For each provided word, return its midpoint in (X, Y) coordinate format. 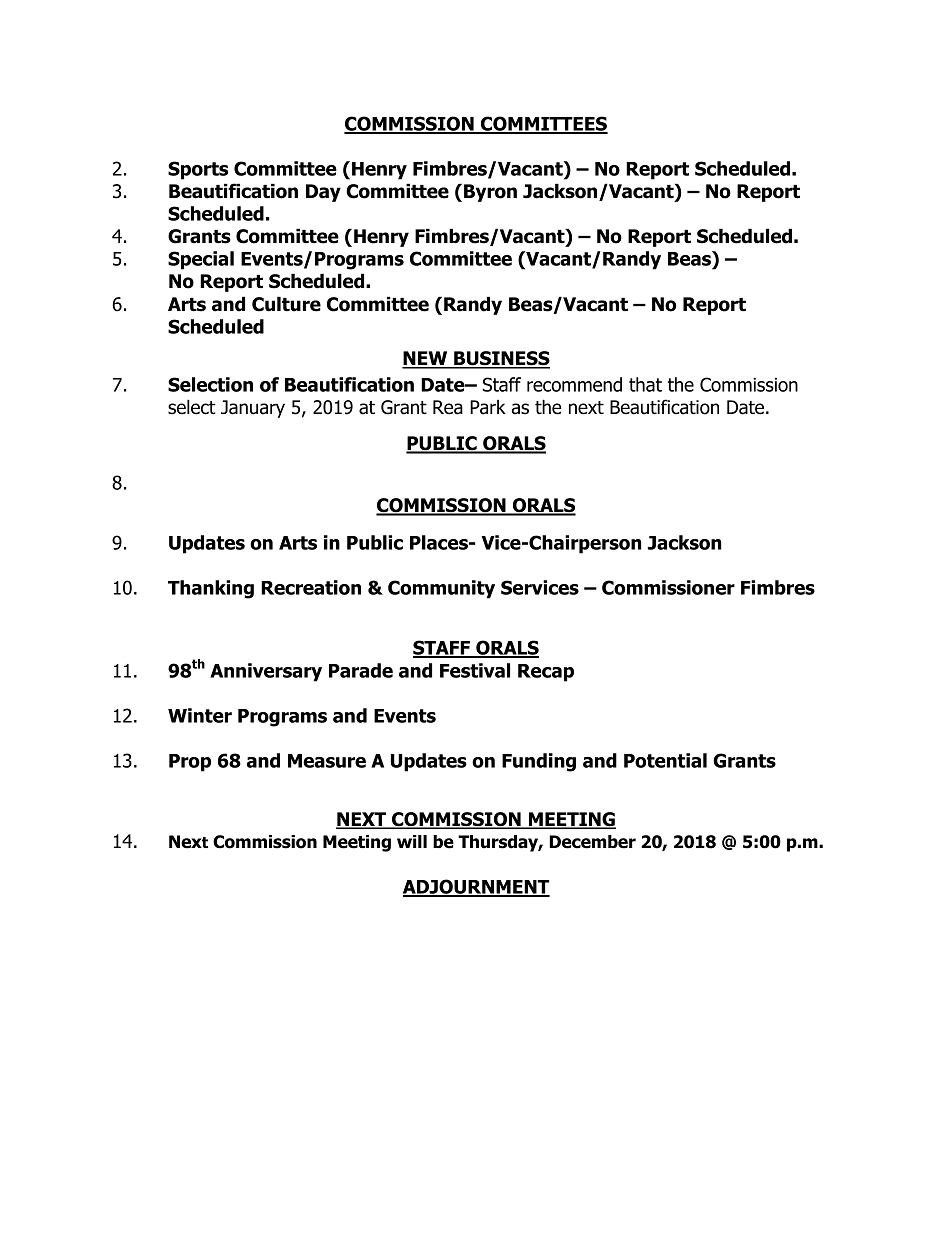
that (645, 384)
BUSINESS (501, 359)
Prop (190, 763)
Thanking (211, 589)
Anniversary (266, 672)
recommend (574, 384)
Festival (475, 670)
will (412, 841)
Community (441, 589)
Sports (198, 170)
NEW (426, 359)
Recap (546, 673)
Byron (490, 193)
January (253, 409)
